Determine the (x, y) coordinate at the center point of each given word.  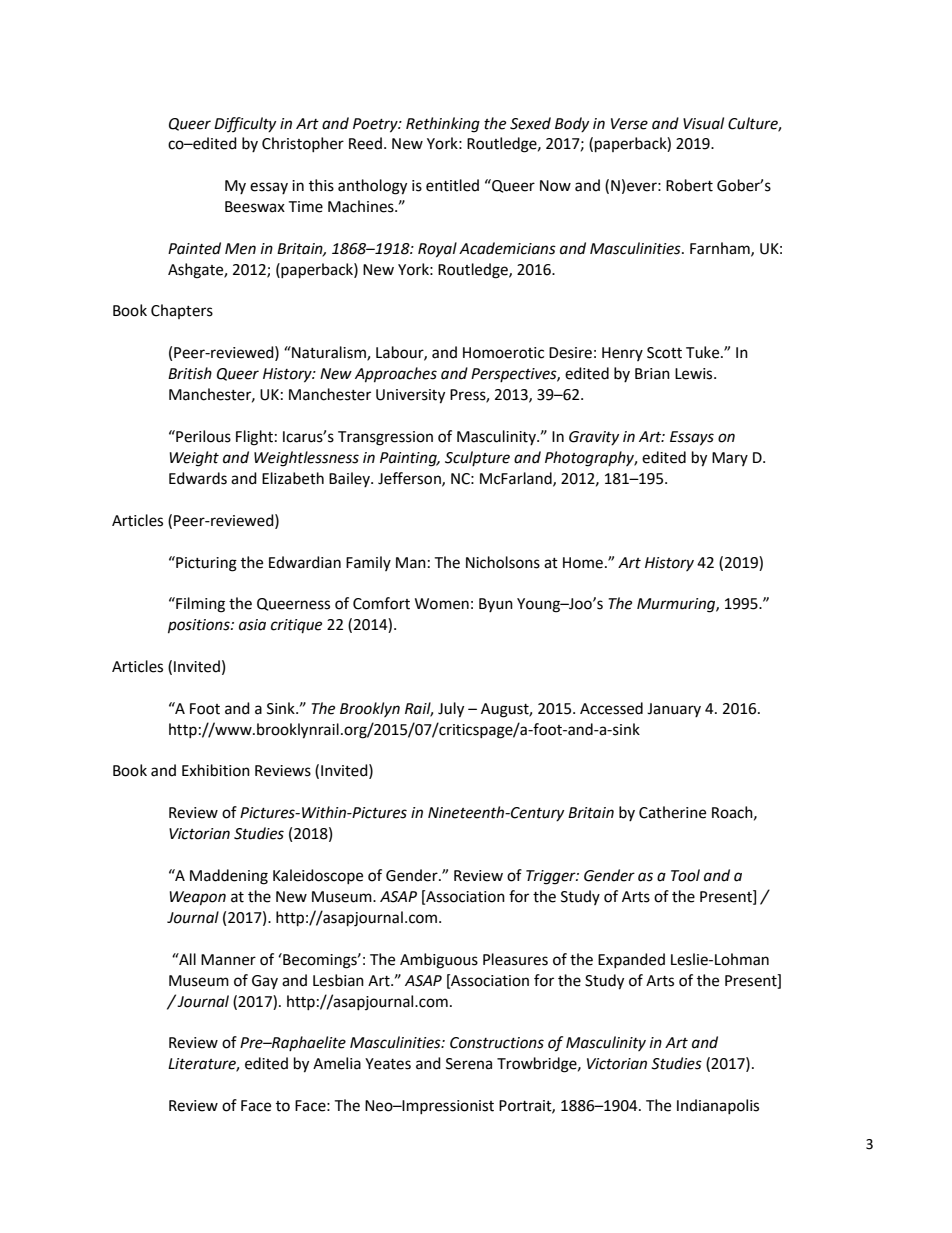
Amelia (337, 1063)
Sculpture (477, 458)
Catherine (672, 812)
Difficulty (245, 124)
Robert (689, 185)
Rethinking (443, 125)
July (451, 710)
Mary (730, 459)
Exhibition (216, 770)
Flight (254, 438)
